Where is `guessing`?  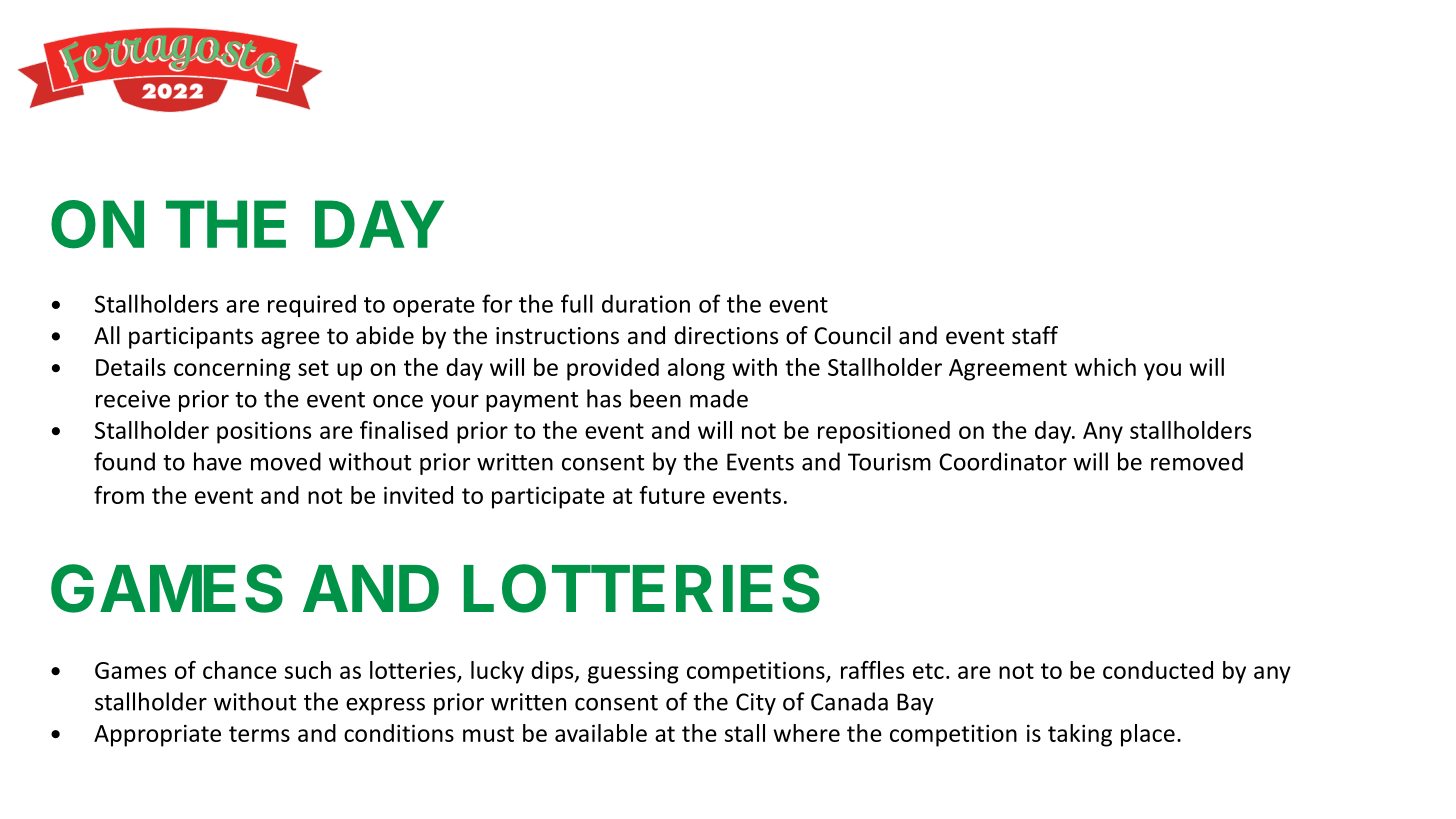 guessing is located at coordinates (633, 673).
